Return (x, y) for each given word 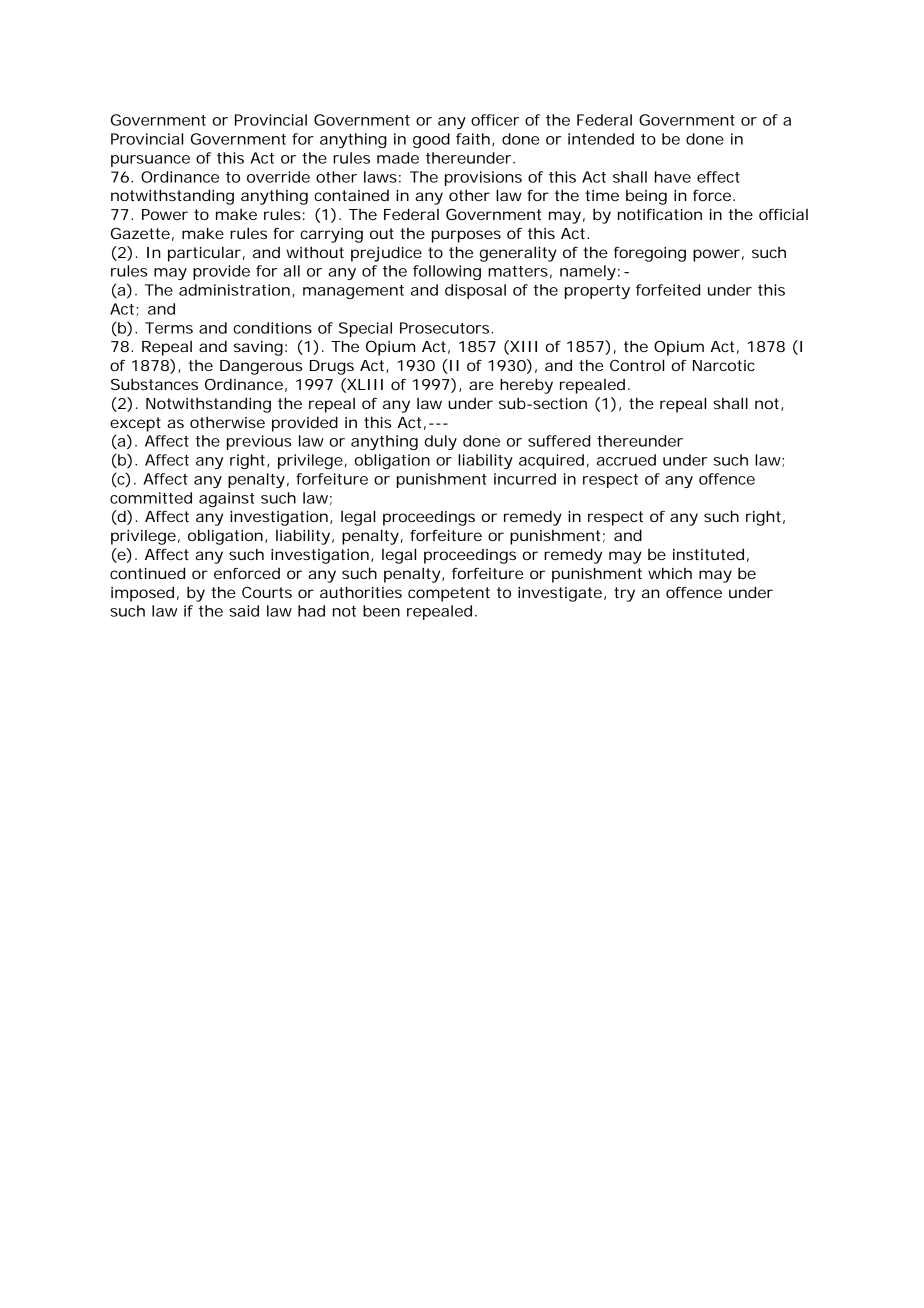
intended (601, 139)
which (670, 573)
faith (473, 139)
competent (449, 594)
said (244, 611)
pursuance (150, 161)
